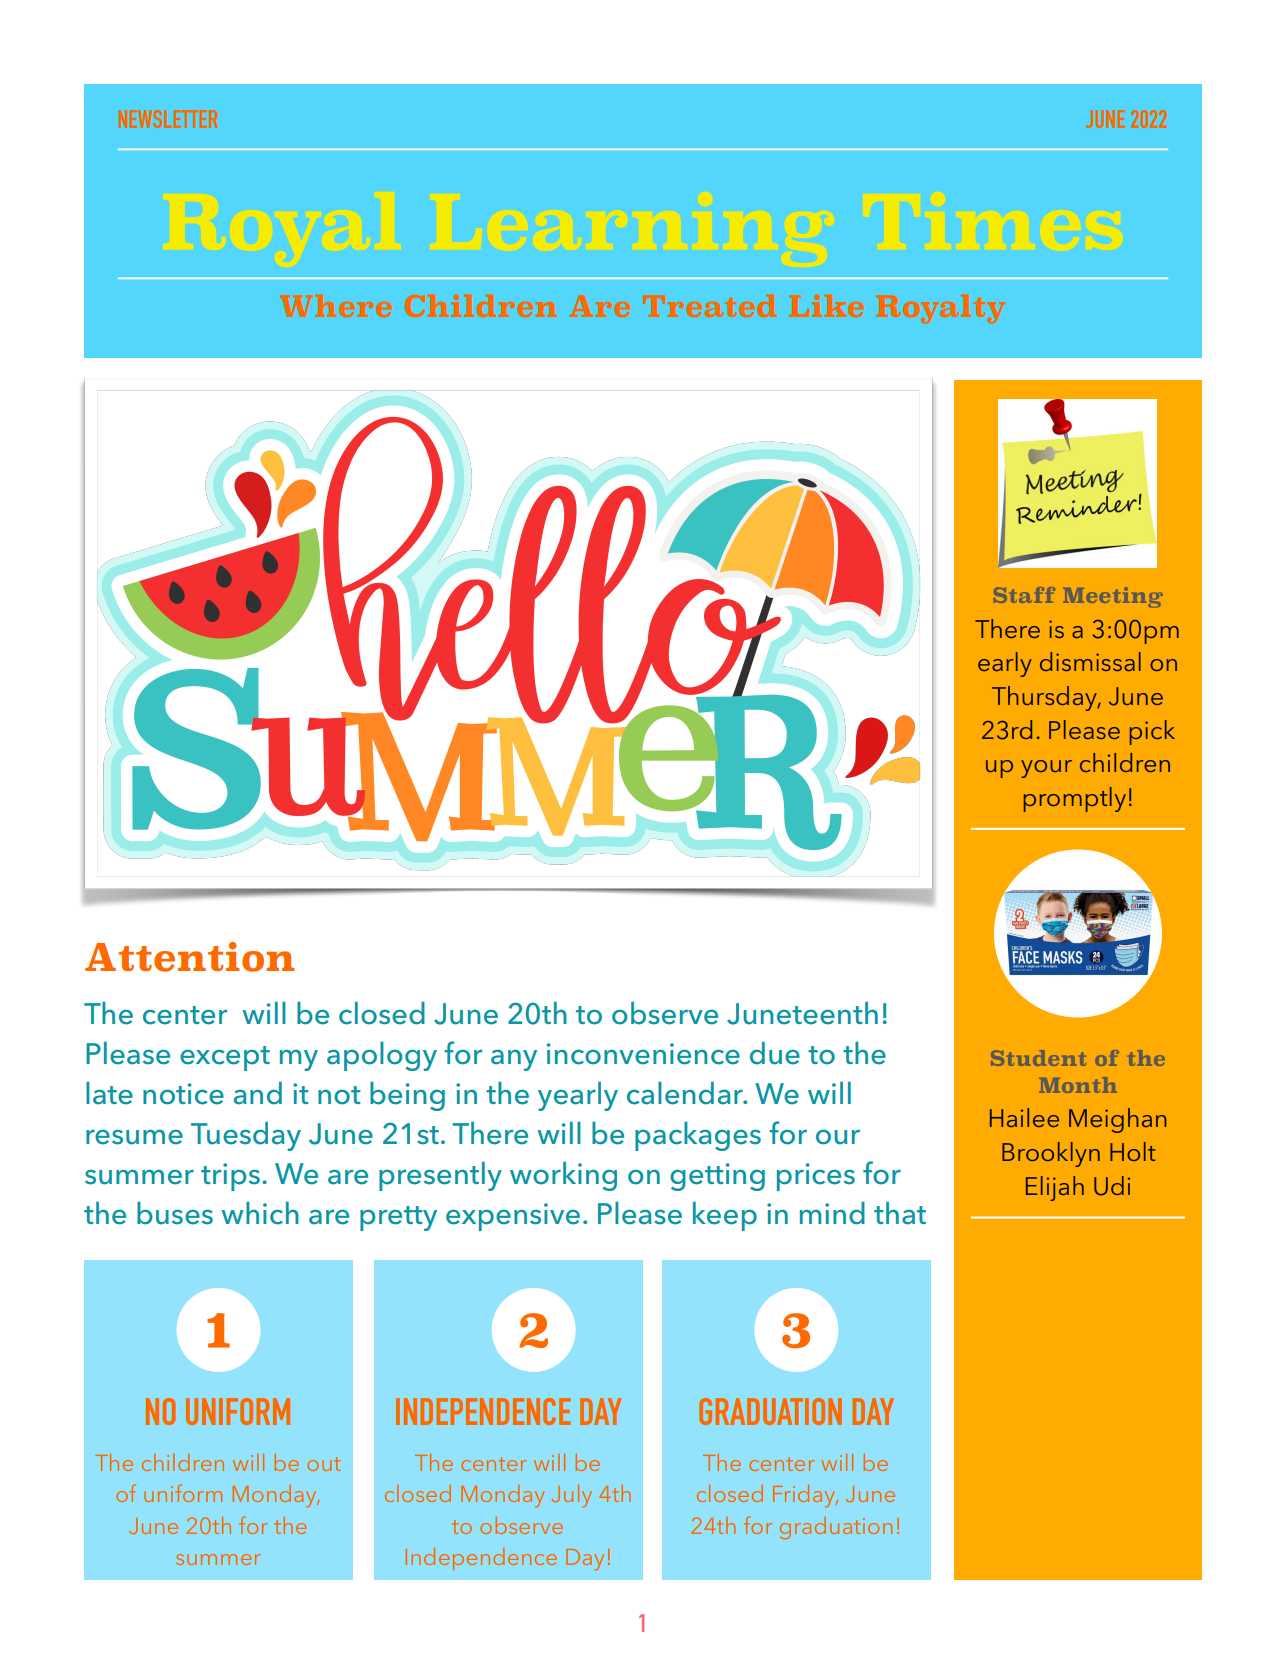  I want to click on Treated, so click(709, 305).
